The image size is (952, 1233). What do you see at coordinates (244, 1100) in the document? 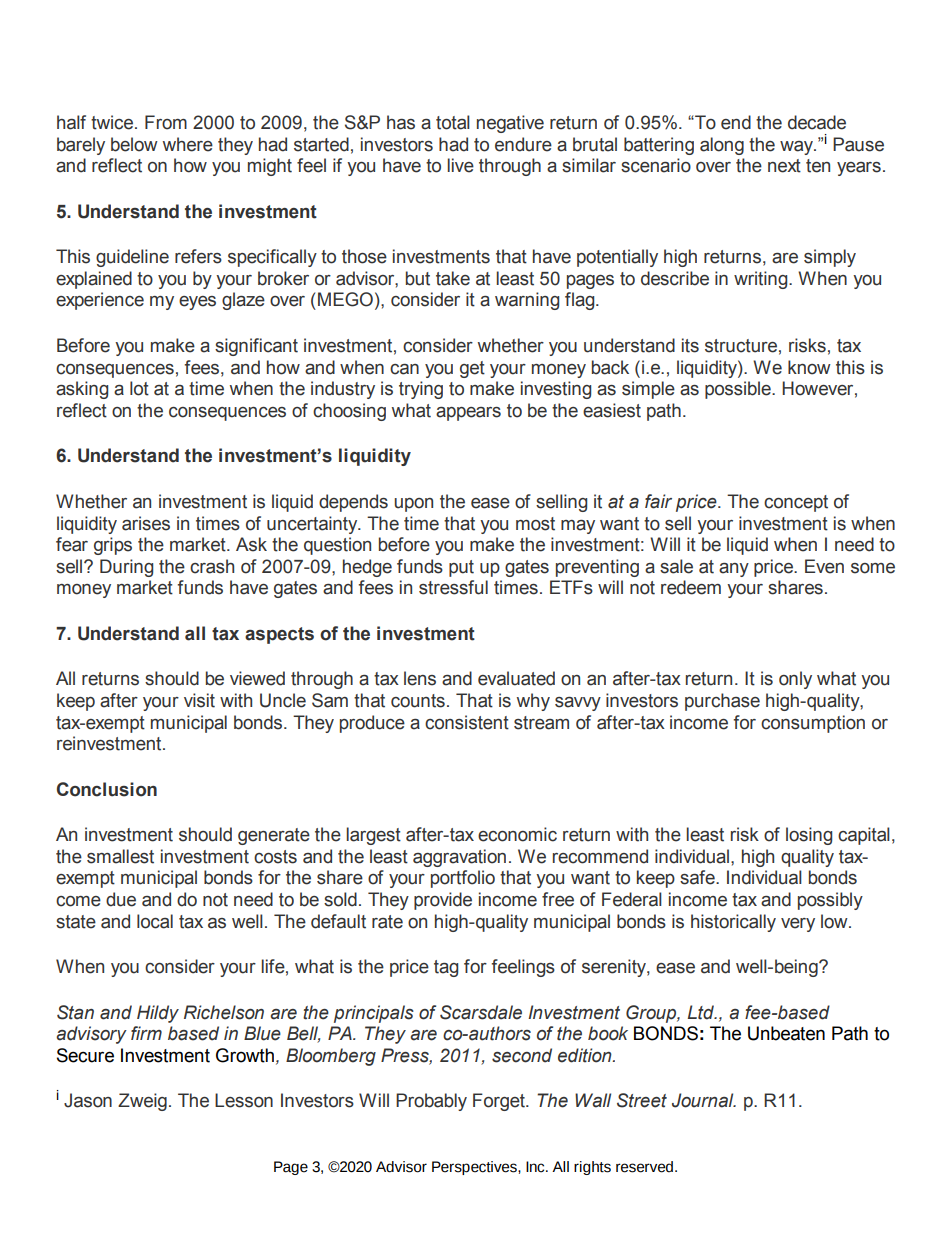
I see `Lesson` at bounding box center [244, 1100].
